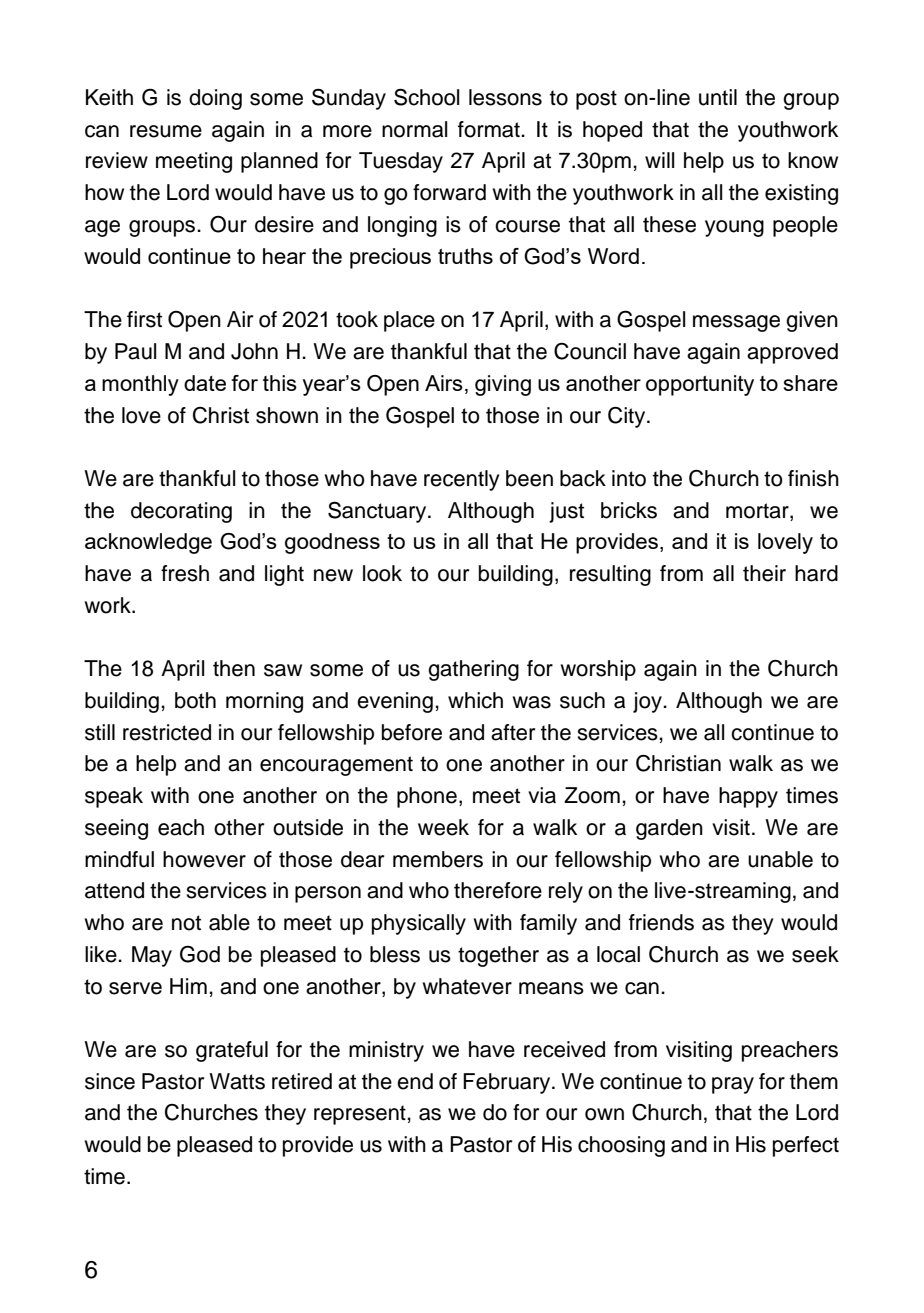  I want to click on mortar, so click(758, 511).
